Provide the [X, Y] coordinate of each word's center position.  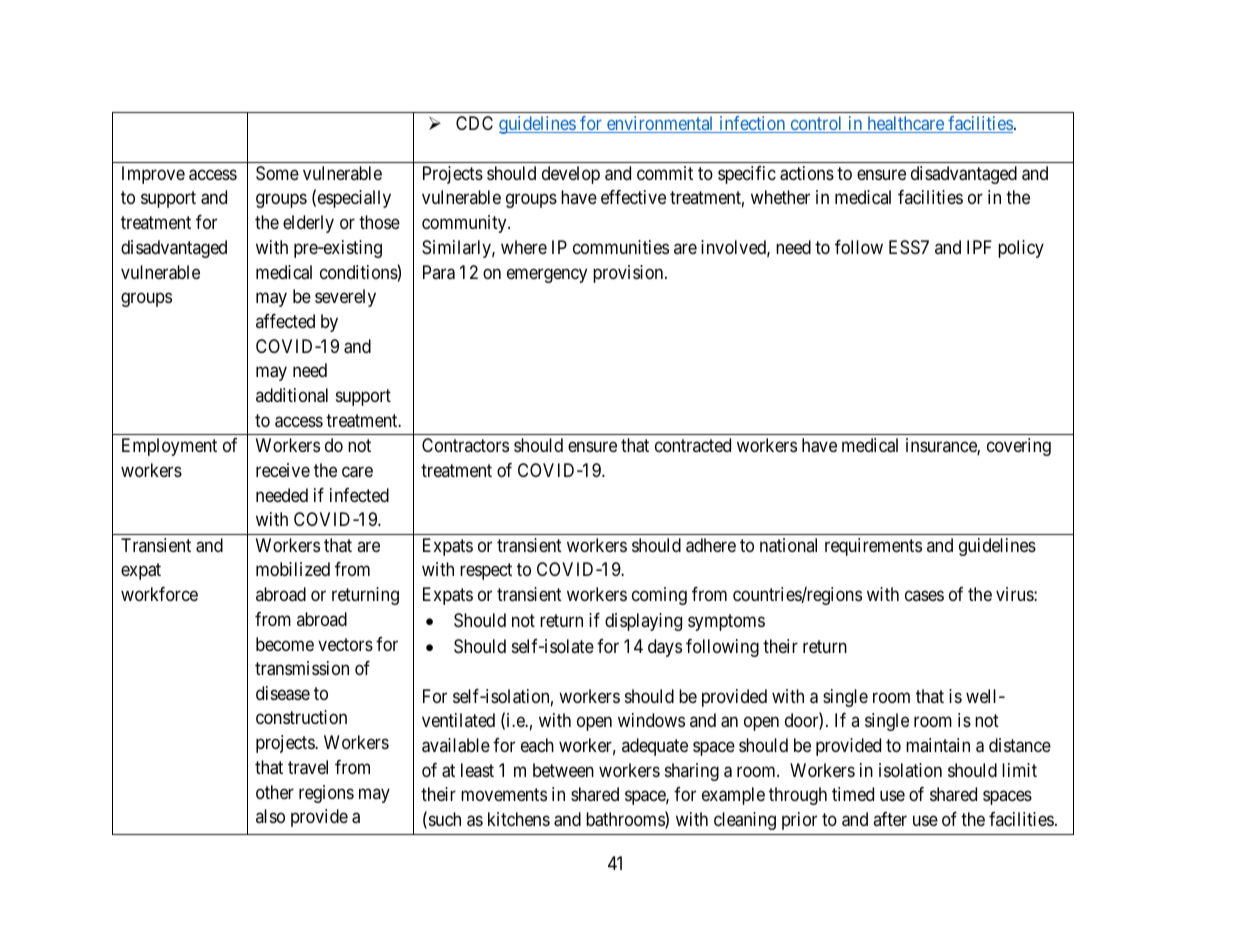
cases [924, 595]
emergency [547, 275]
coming [659, 596]
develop [571, 175]
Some [277, 173]
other [275, 792]
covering [1019, 447]
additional [292, 395]
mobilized [293, 569]
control [816, 124]
